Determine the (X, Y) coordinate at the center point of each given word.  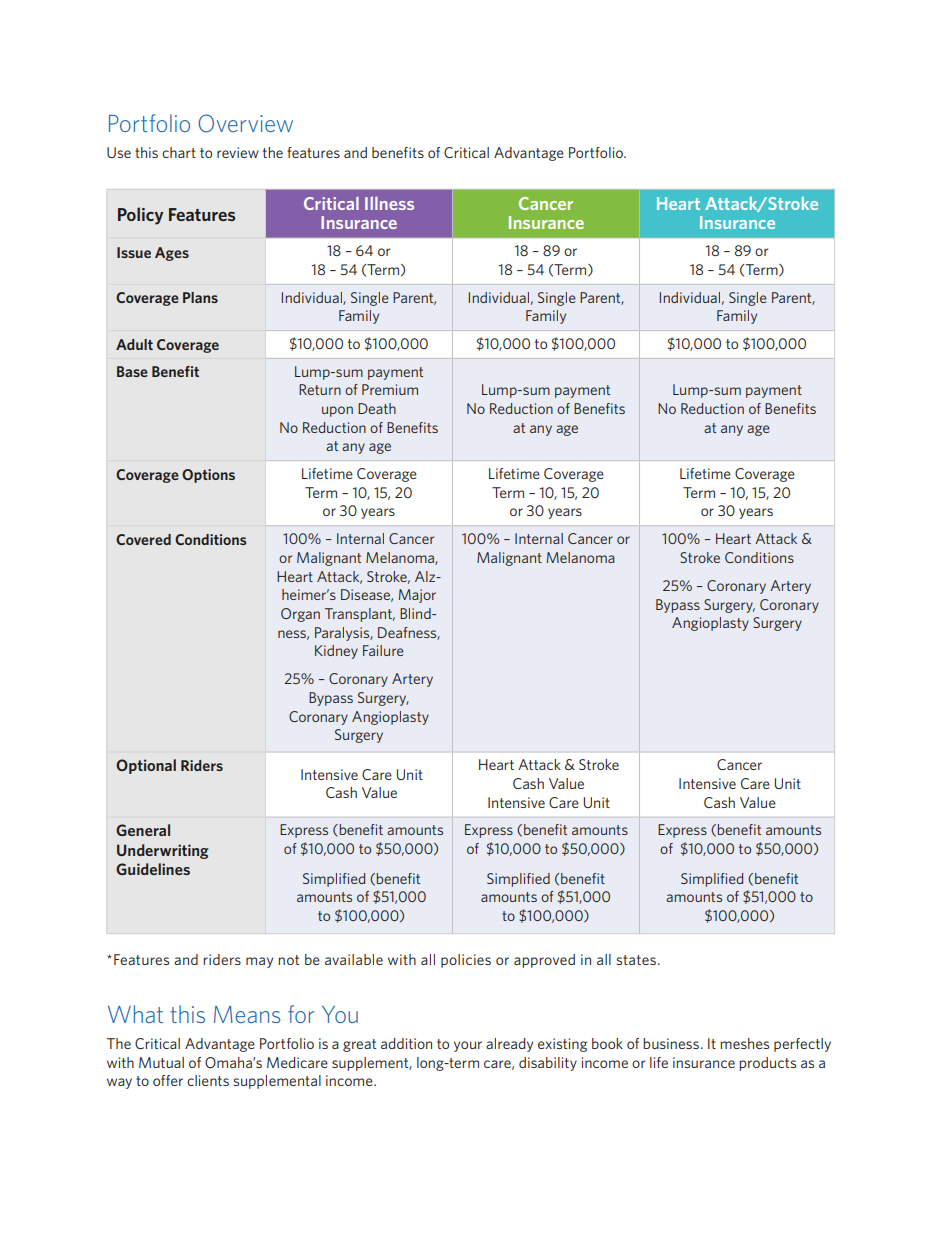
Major (417, 596)
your (468, 1046)
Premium (390, 389)
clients (208, 1080)
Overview (245, 123)
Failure (383, 650)
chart (179, 152)
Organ (300, 615)
